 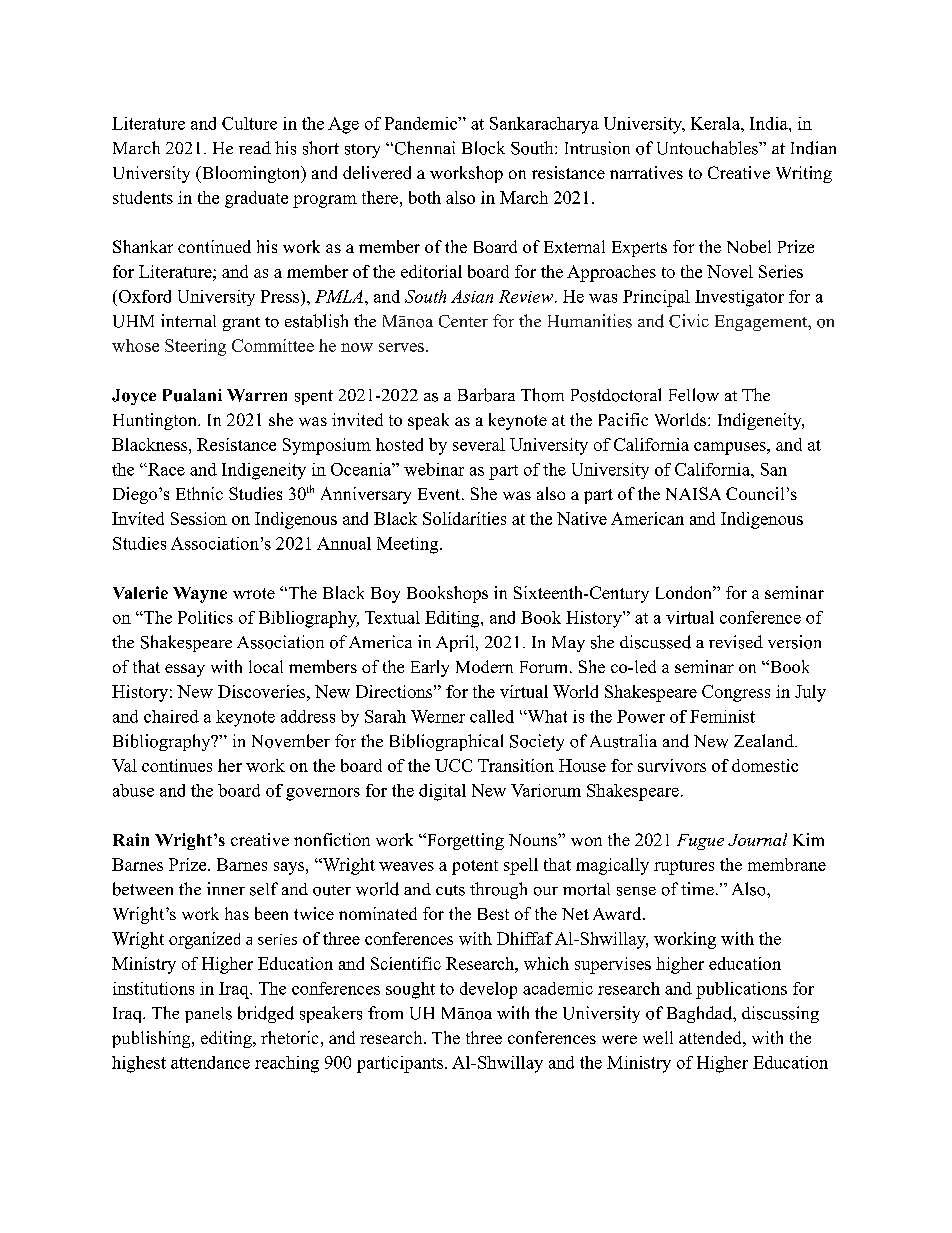 I want to click on revised, so click(x=736, y=642).
